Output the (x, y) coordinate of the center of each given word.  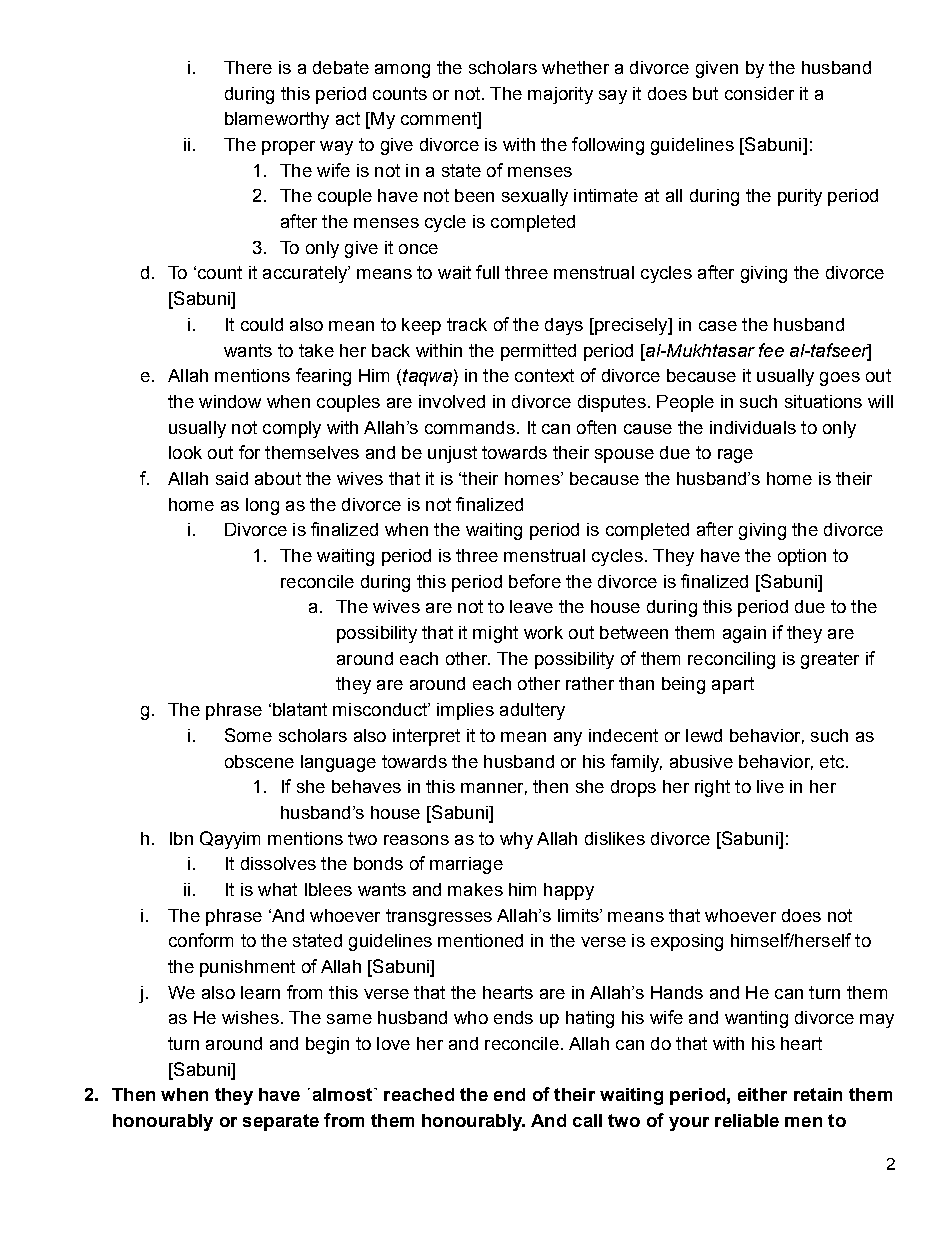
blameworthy (277, 120)
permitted (538, 352)
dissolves (278, 863)
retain (818, 1094)
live (770, 786)
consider (759, 93)
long (262, 506)
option (802, 557)
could (262, 324)
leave (531, 606)
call (587, 1120)
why (516, 840)
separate (281, 1122)
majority (560, 95)
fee (771, 350)
